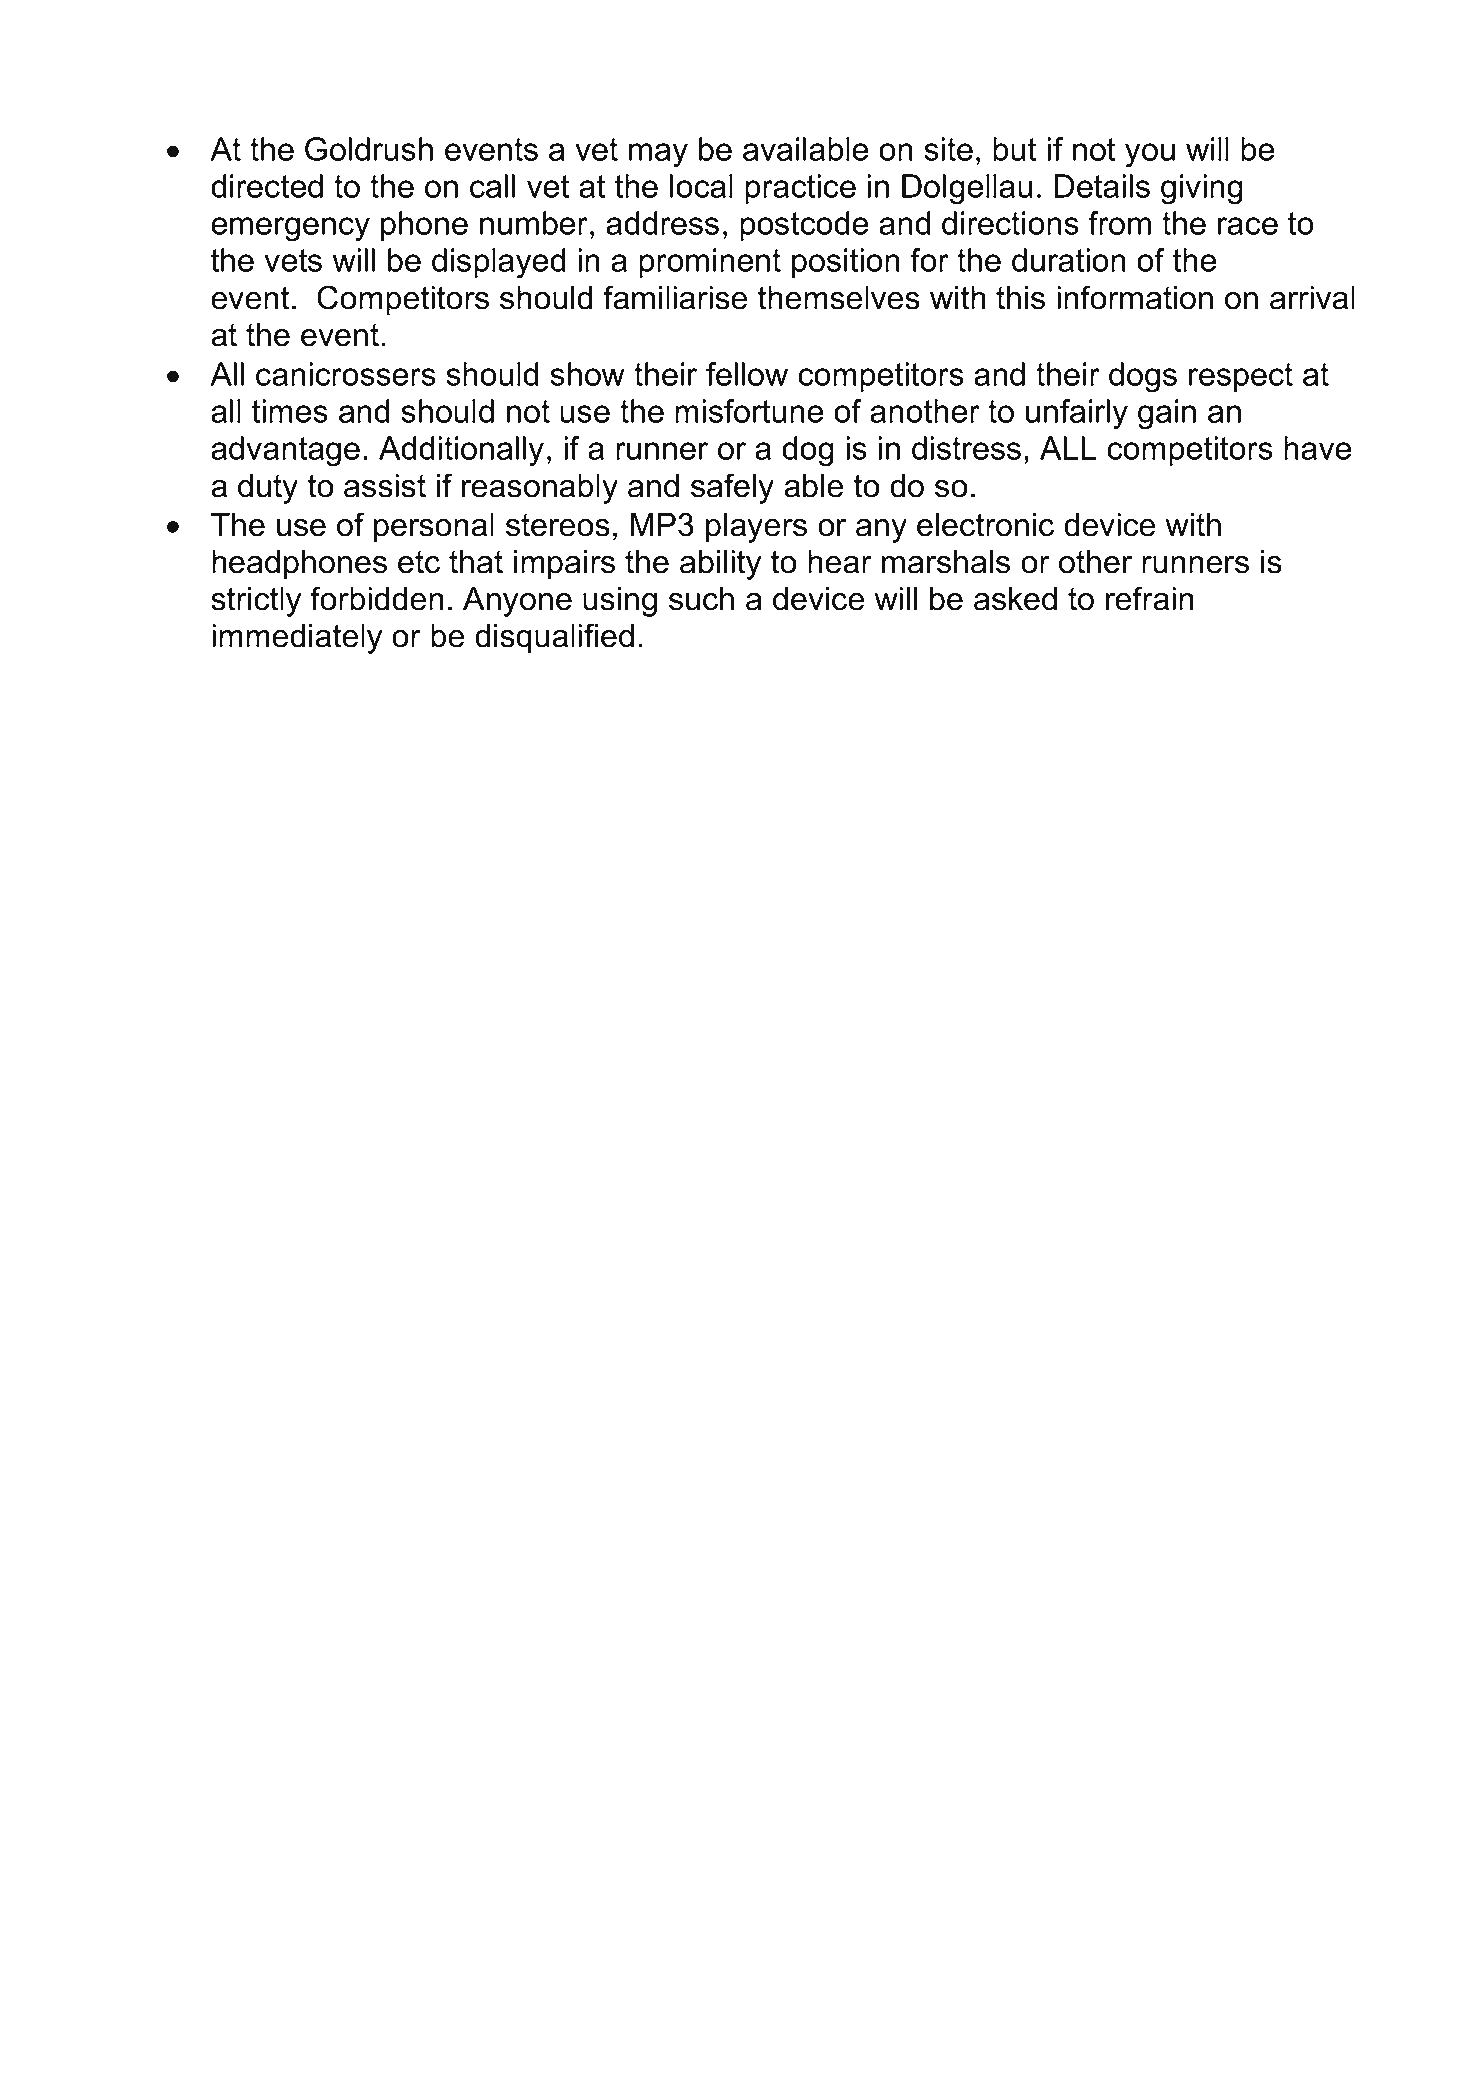 This screenshot has width=1479, height=2091. What do you see at coordinates (732, 488) in the screenshot?
I see `safely` at bounding box center [732, 488].
